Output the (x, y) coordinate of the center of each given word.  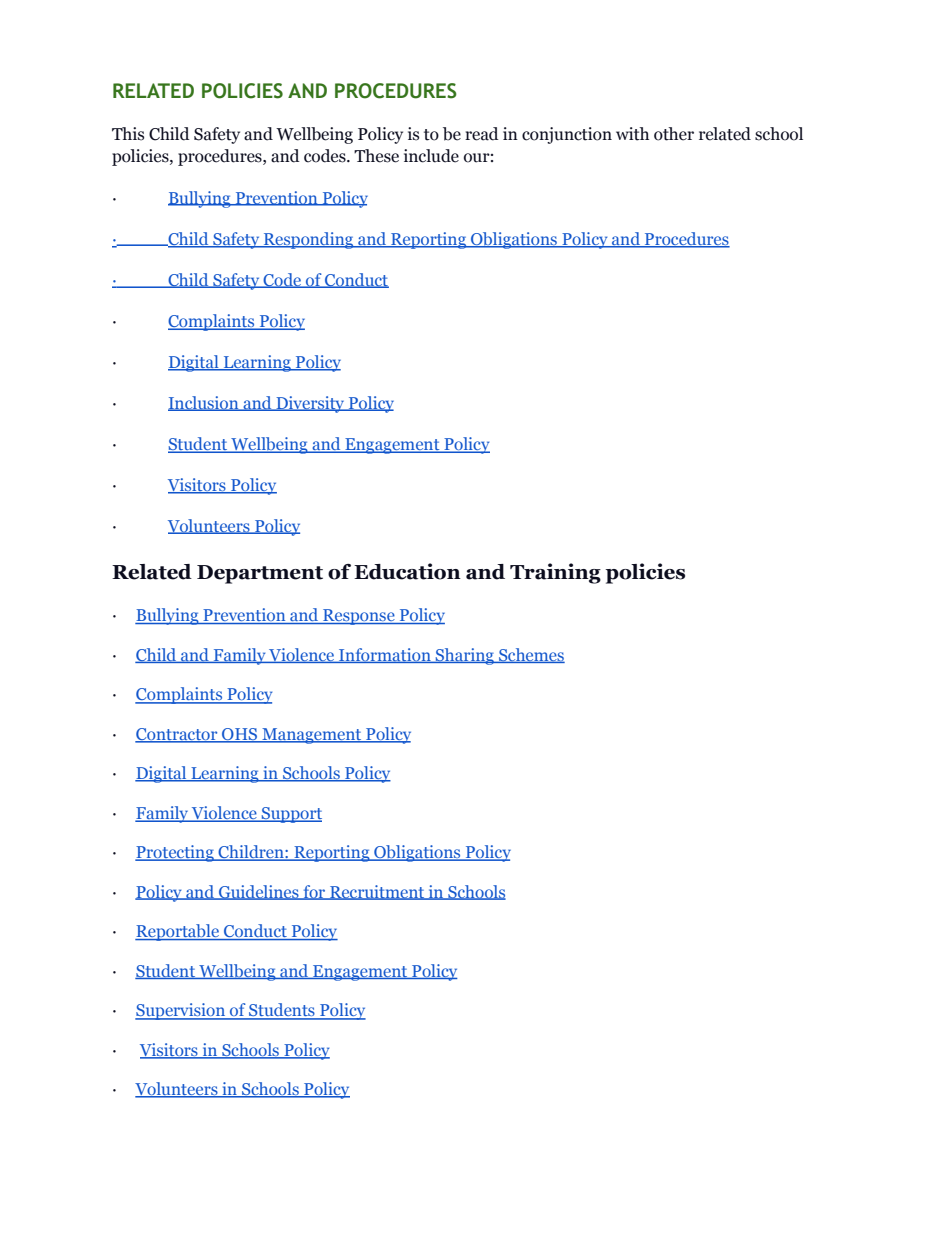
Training (555, 573)
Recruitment (377, 892)
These (376, 156)
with (632, 134)
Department (260, 574)
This (128, 134)
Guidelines (259, 892)
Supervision (181, 1011)
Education (407, 571)
